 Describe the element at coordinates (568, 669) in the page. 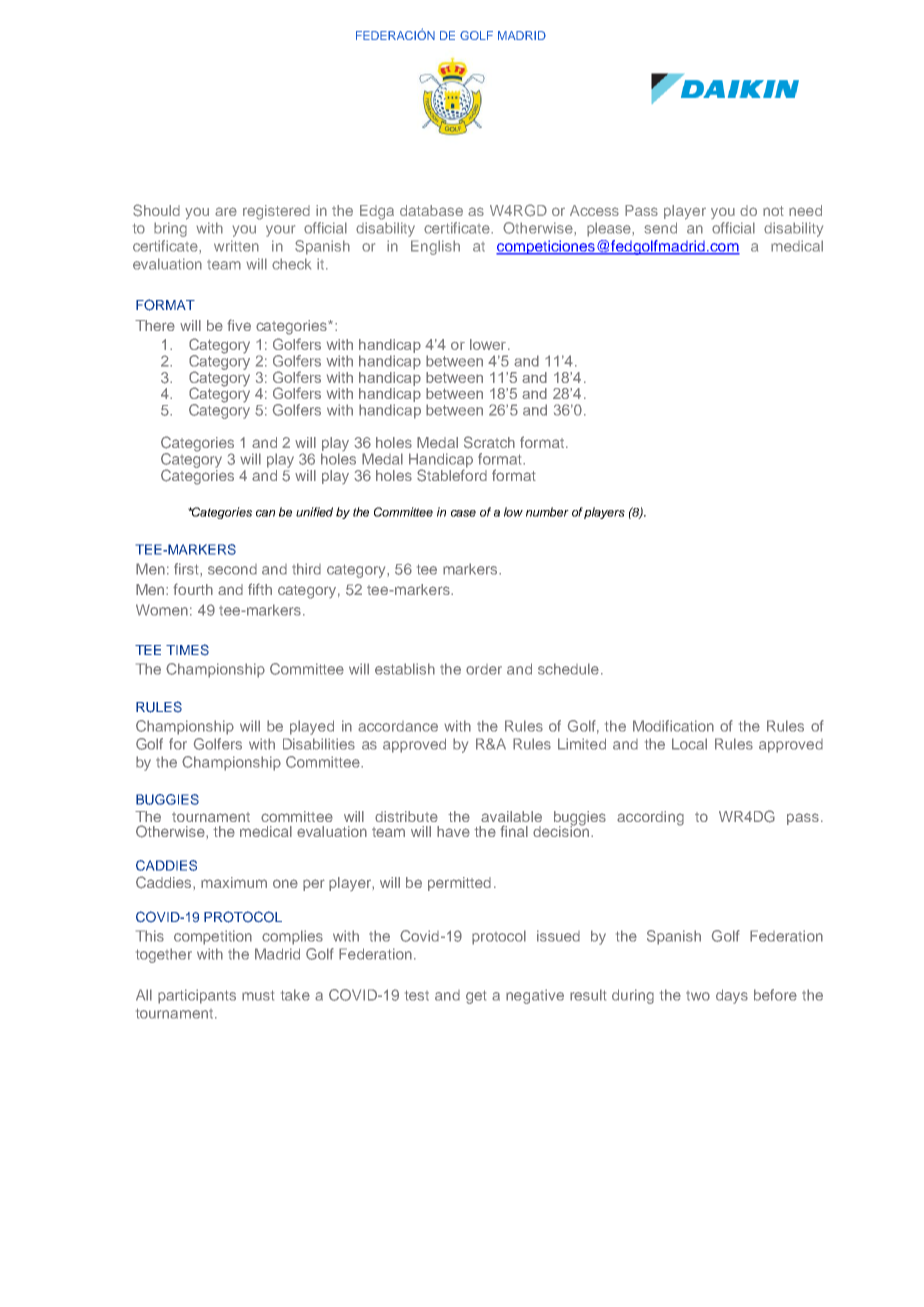

I see `schedule` at that location.
